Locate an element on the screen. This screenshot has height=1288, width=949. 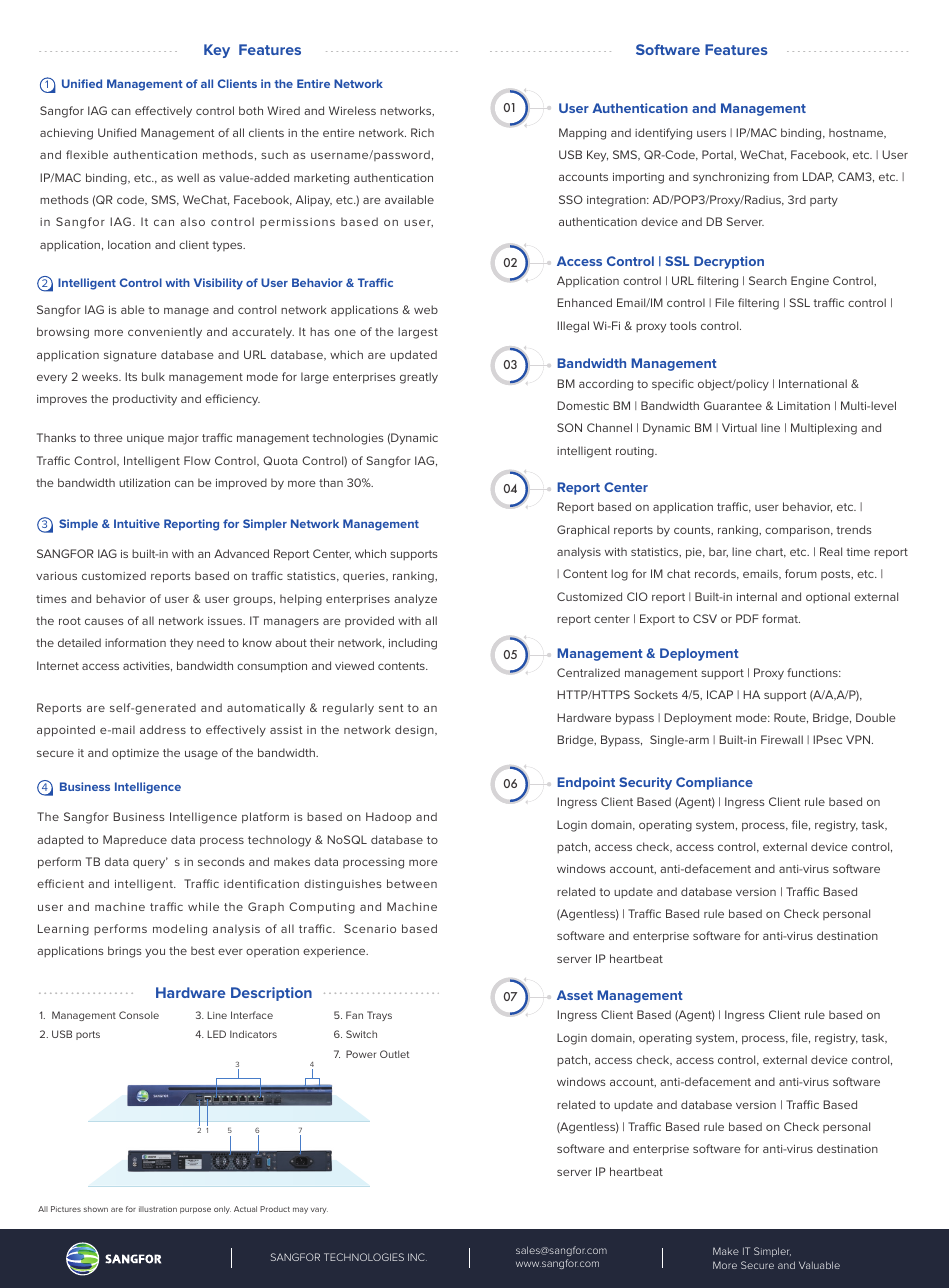
Rich is located at coordinates (422, 132).
